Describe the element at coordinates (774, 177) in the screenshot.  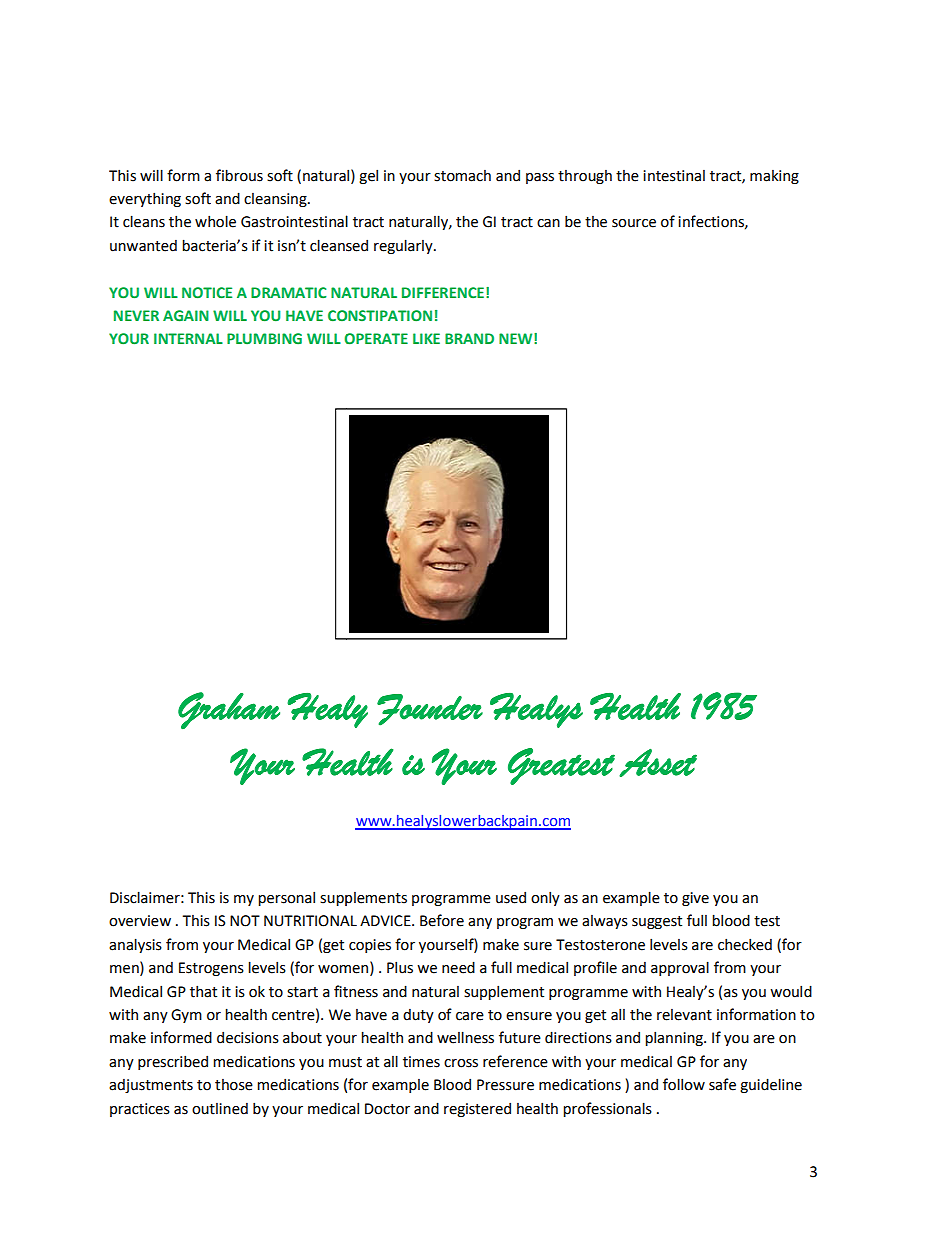
I see `making` at that location.
